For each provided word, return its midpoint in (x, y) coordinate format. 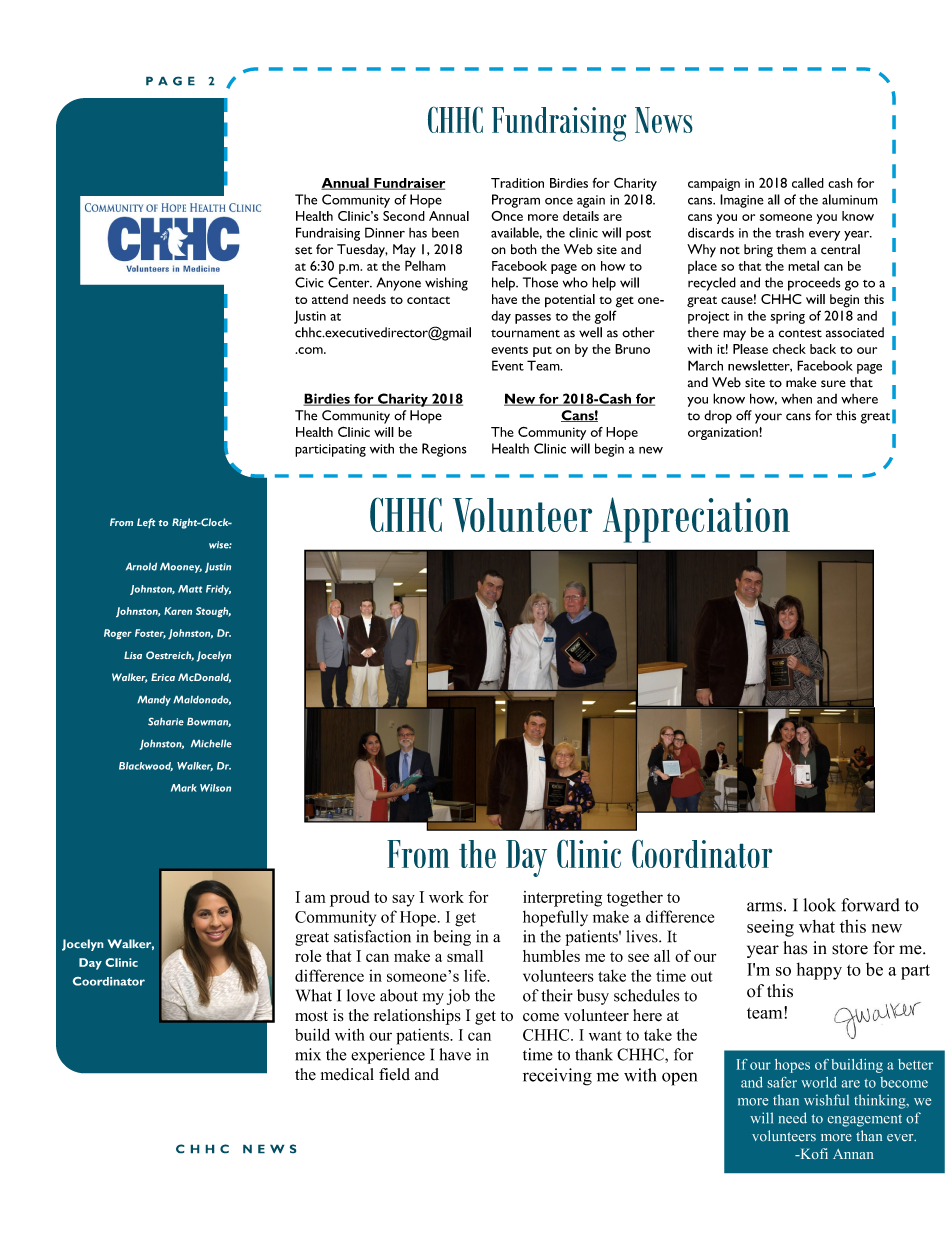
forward (870, 905)
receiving (557, 1077)
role (308, 956)
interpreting (562, 899)
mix (308, 1054)
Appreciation (696, 520)
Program (516, 201)
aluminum (850, 199)
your (768, 418)
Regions (444, 450)
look (819, 905)
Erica (163, 677)
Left (146, 523)
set (303, 251)
